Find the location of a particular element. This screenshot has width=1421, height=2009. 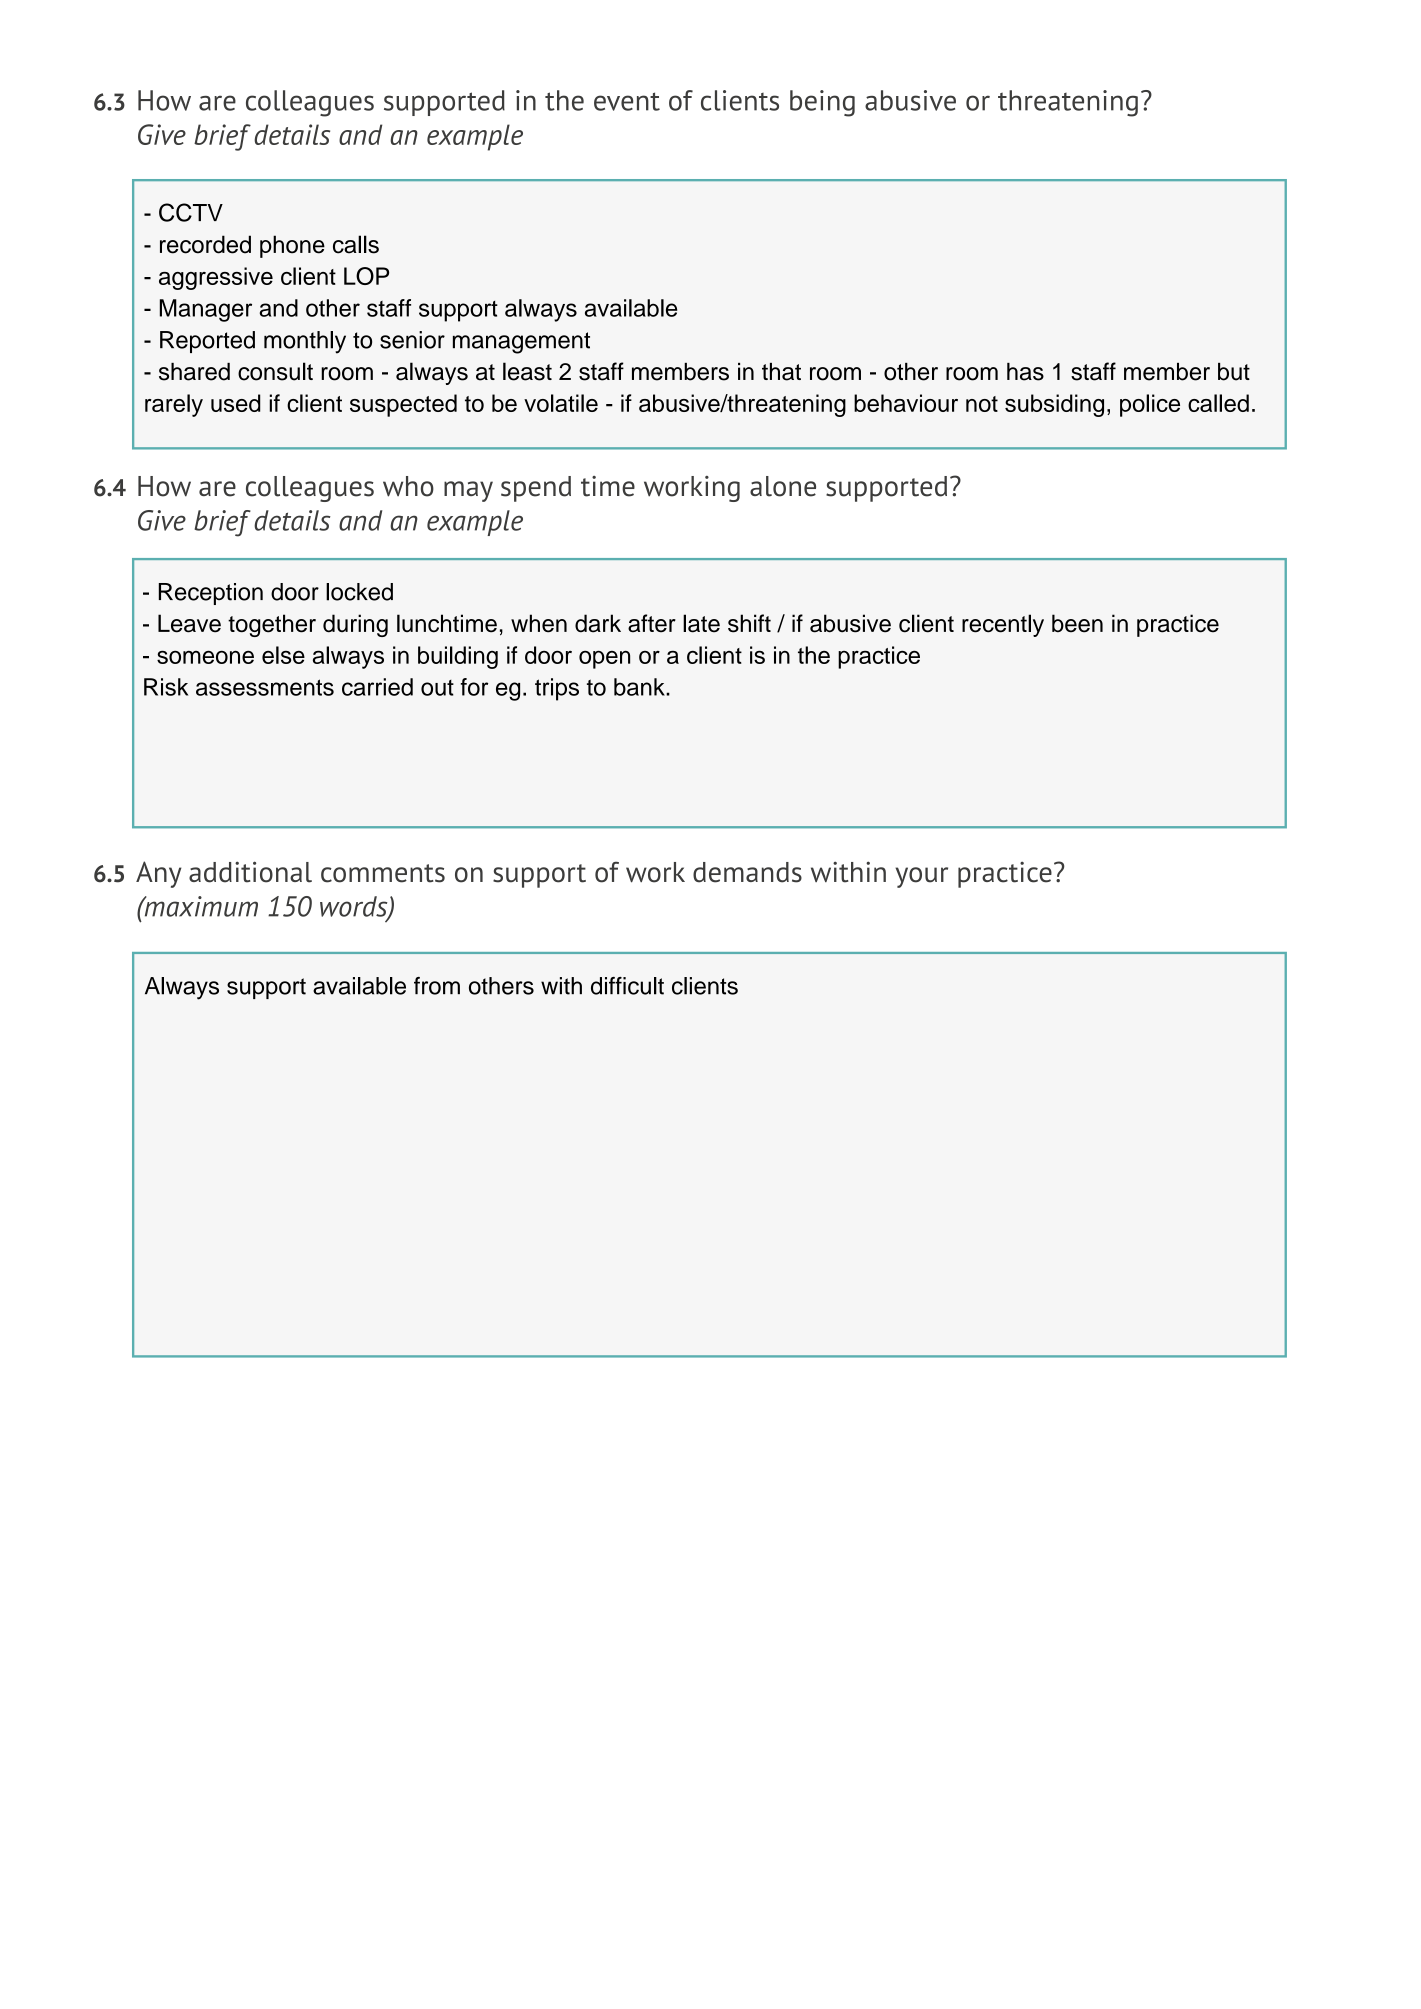

locked is located at coordinates (359, 592).
